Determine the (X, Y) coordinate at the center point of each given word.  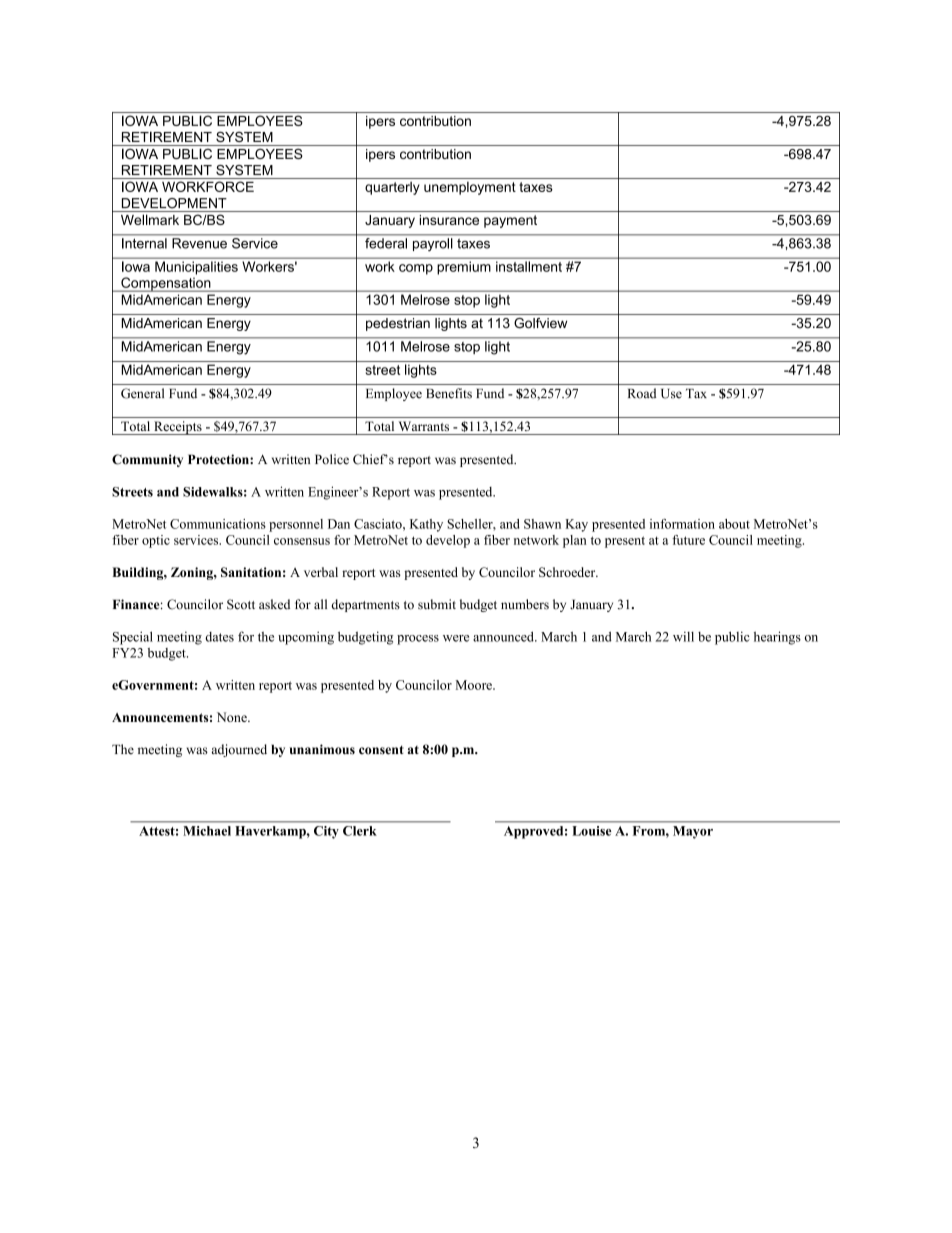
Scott (241, 604)
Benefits (449, 393)
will (683, 636)
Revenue (199, 243)
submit (437, 604)
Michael (207, 831)
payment (510, 221)
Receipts (178, 428)
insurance (449, 220)
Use (671, 394)
